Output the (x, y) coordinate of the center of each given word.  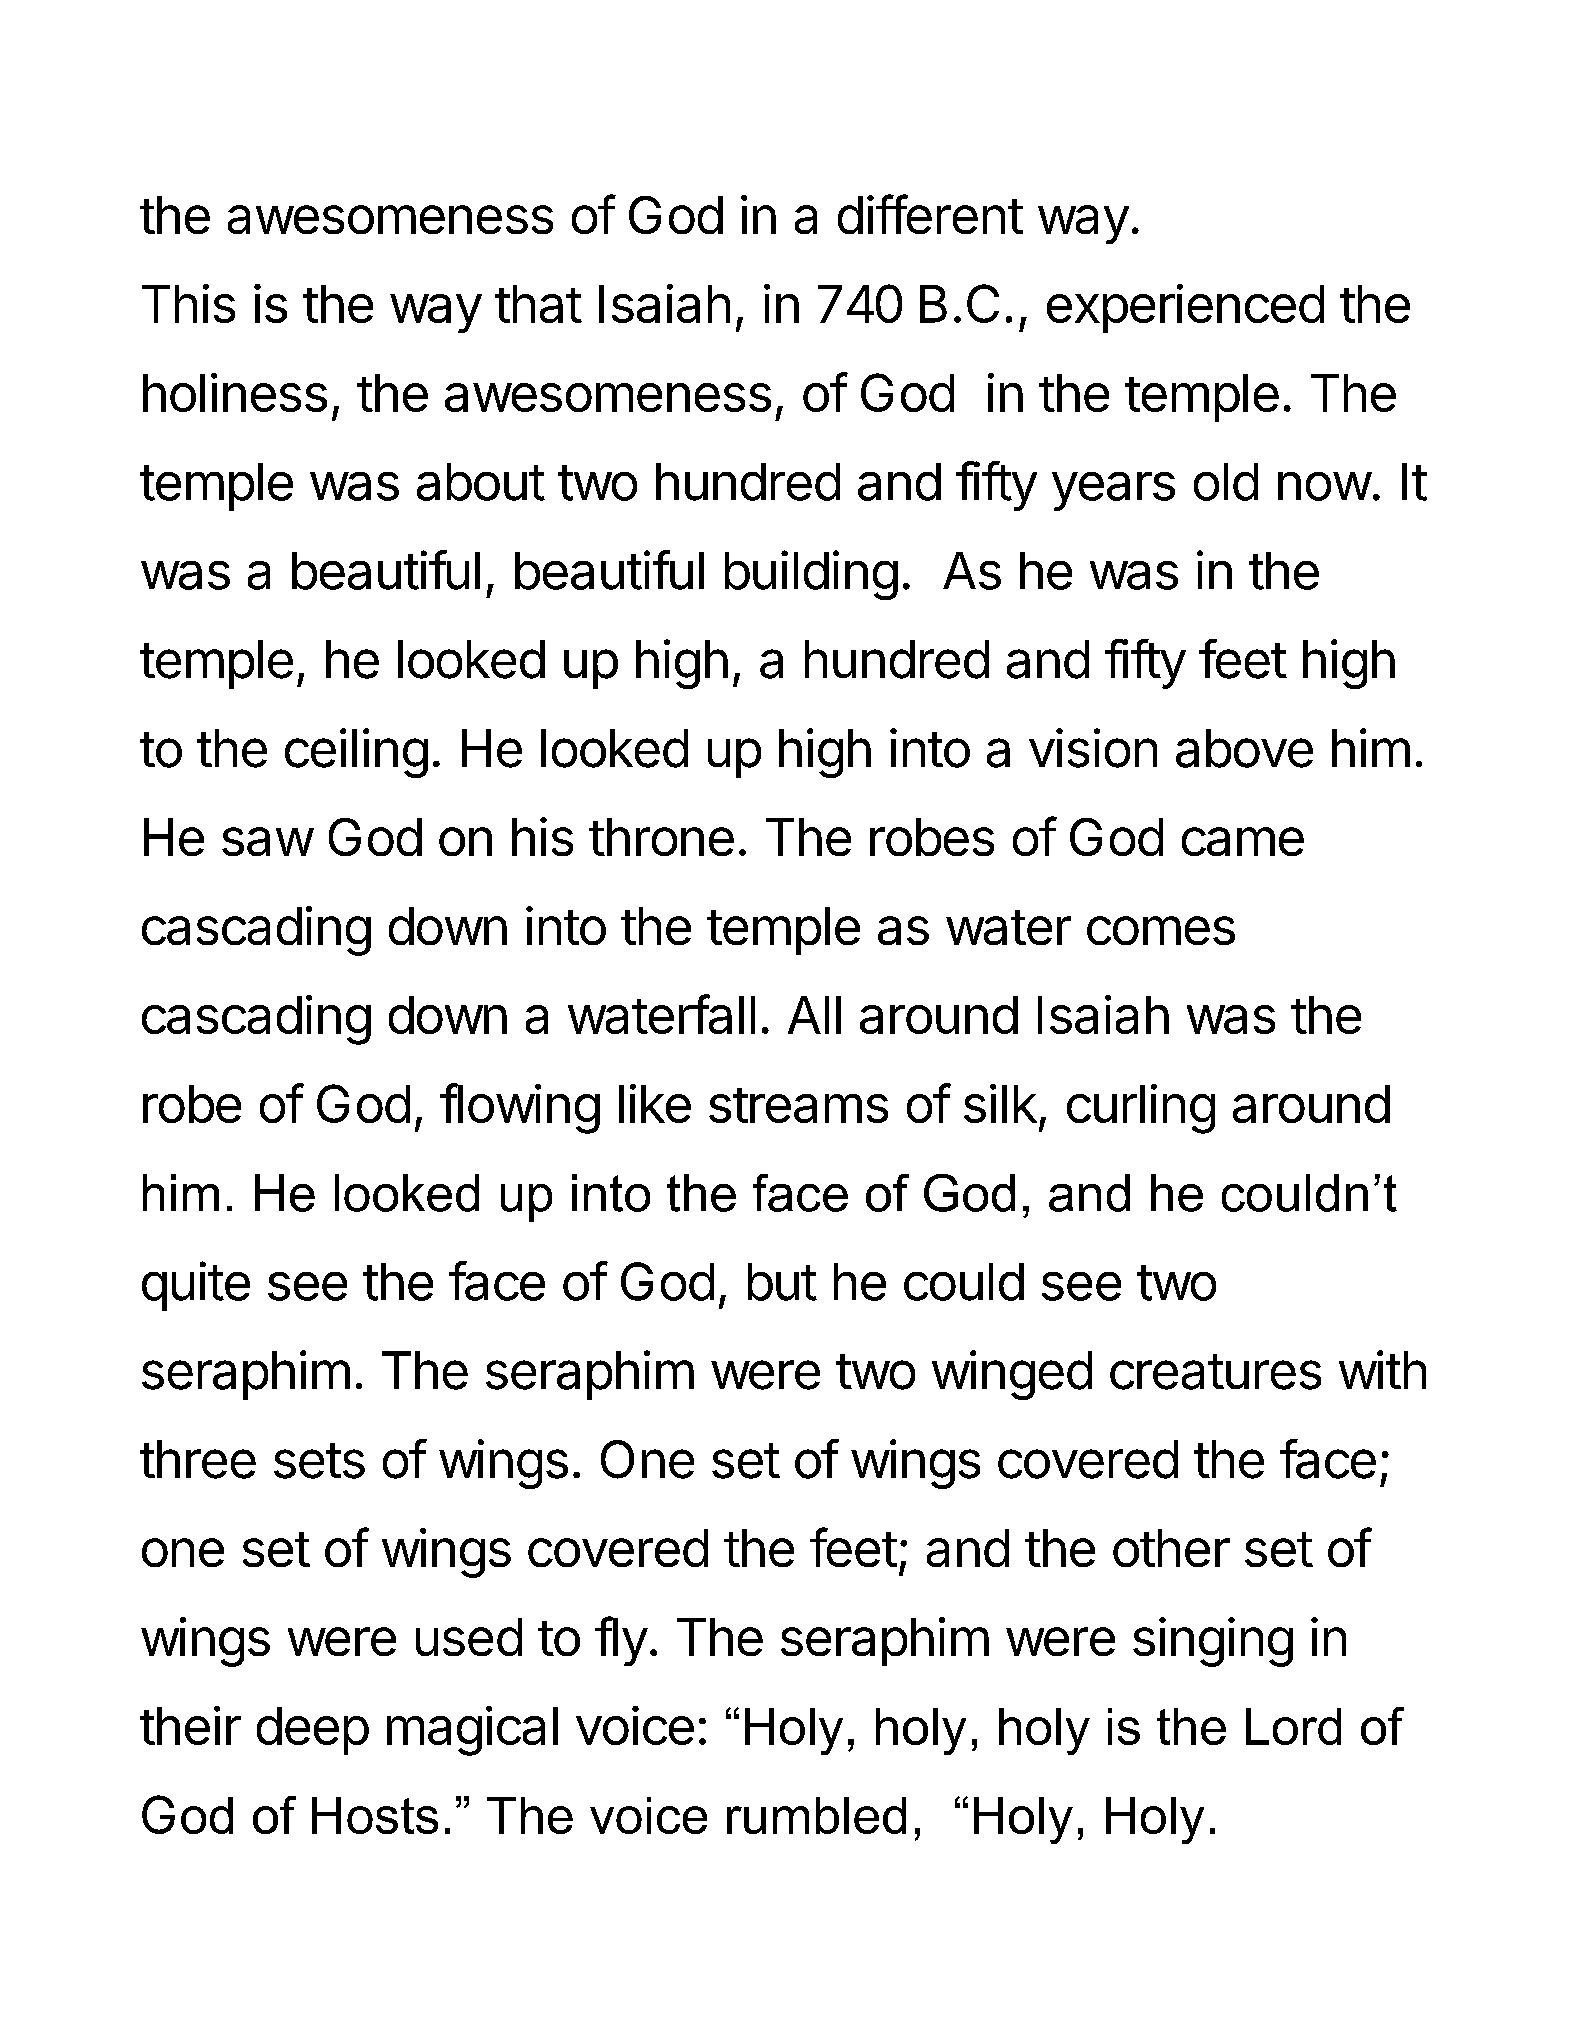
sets (319, 1461)
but (782, 1282)
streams (798, 1105)
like (655, 1103)
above (1244, 748)
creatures (1215, 1372)
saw (267, 841)
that (538, 304)
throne (661, 837)
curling (1141, 1109)
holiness (235, 392)
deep (313, 1731)
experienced (1185, 308)
